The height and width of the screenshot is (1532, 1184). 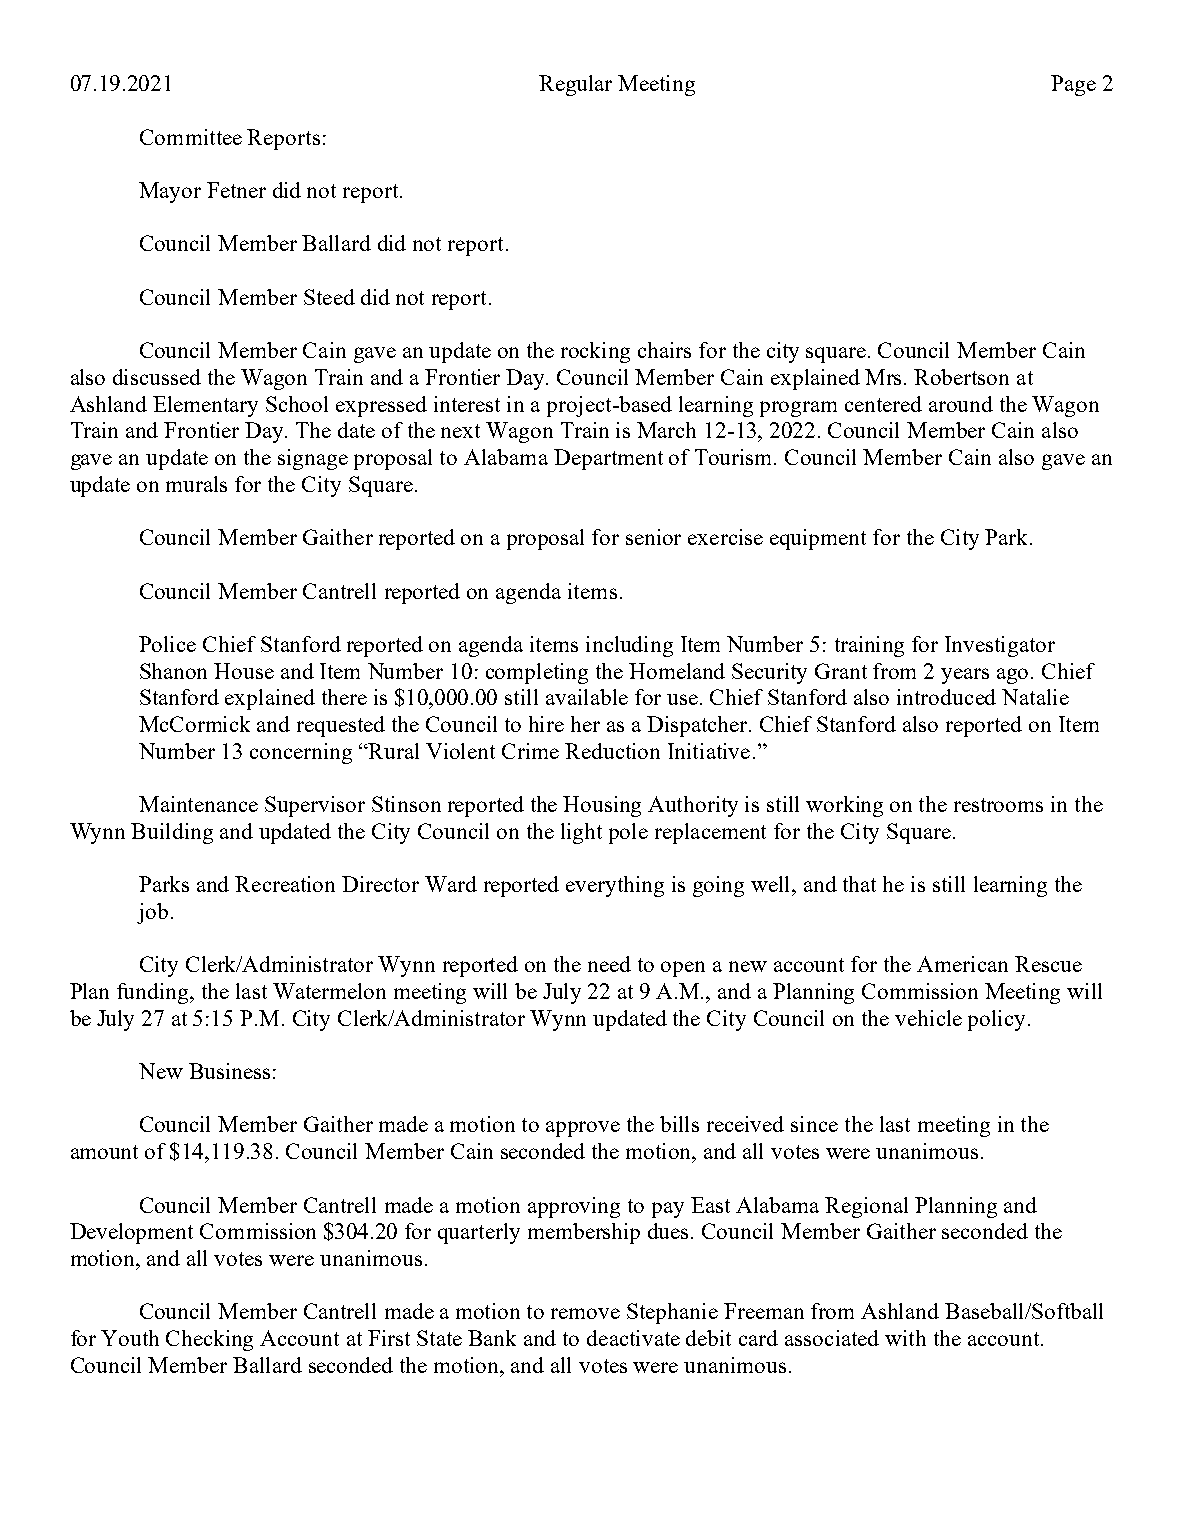 I want to click on job, so click(x=152, y=913).
